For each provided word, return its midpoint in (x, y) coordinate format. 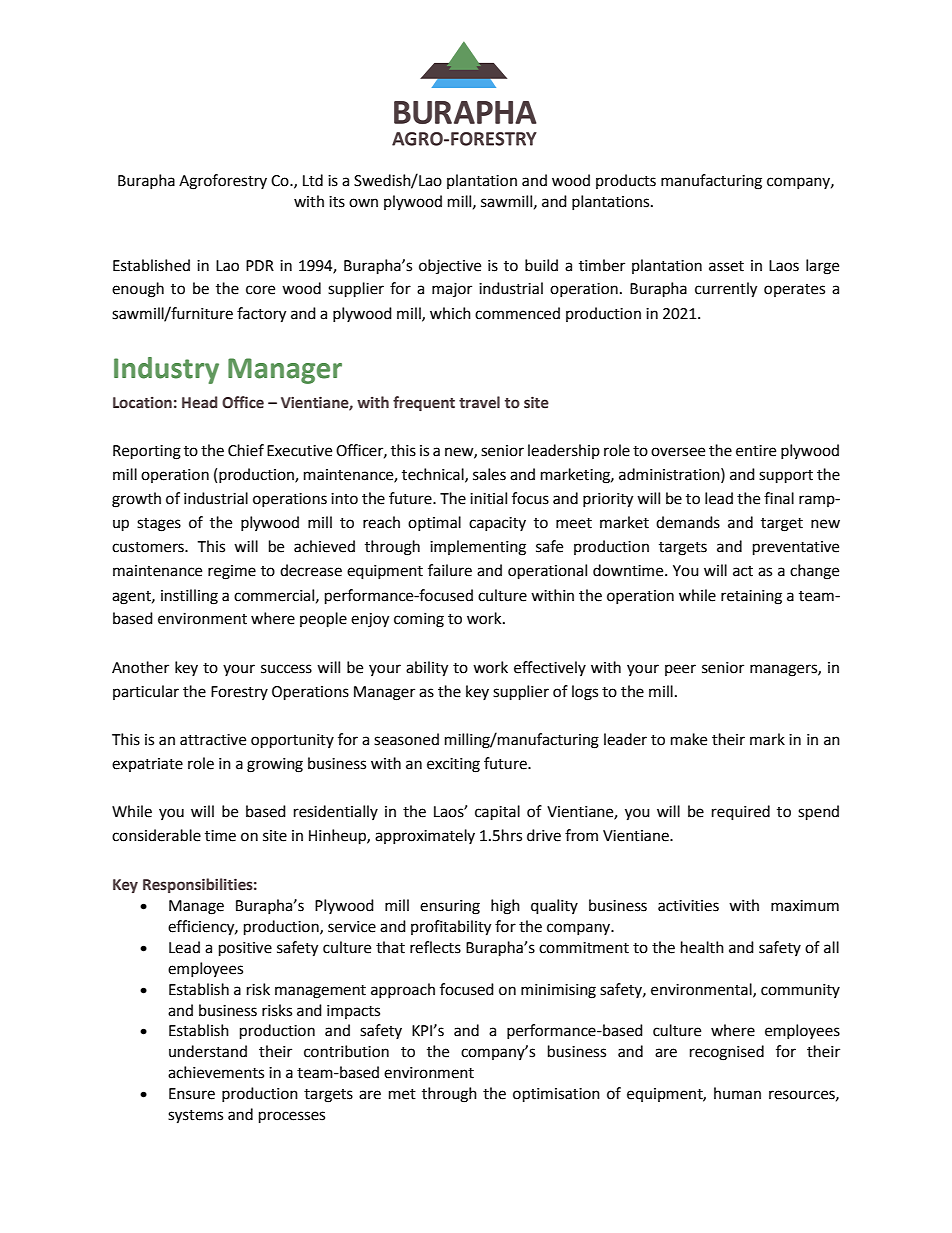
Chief (246, 450)
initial (488, 498)
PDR (260, 265)
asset (726, 266)
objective (450, 266)
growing (275, 765)
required (741, 813)
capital (497, 813)
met (402, 1094)
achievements (216, 1072)
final (779, 498)
